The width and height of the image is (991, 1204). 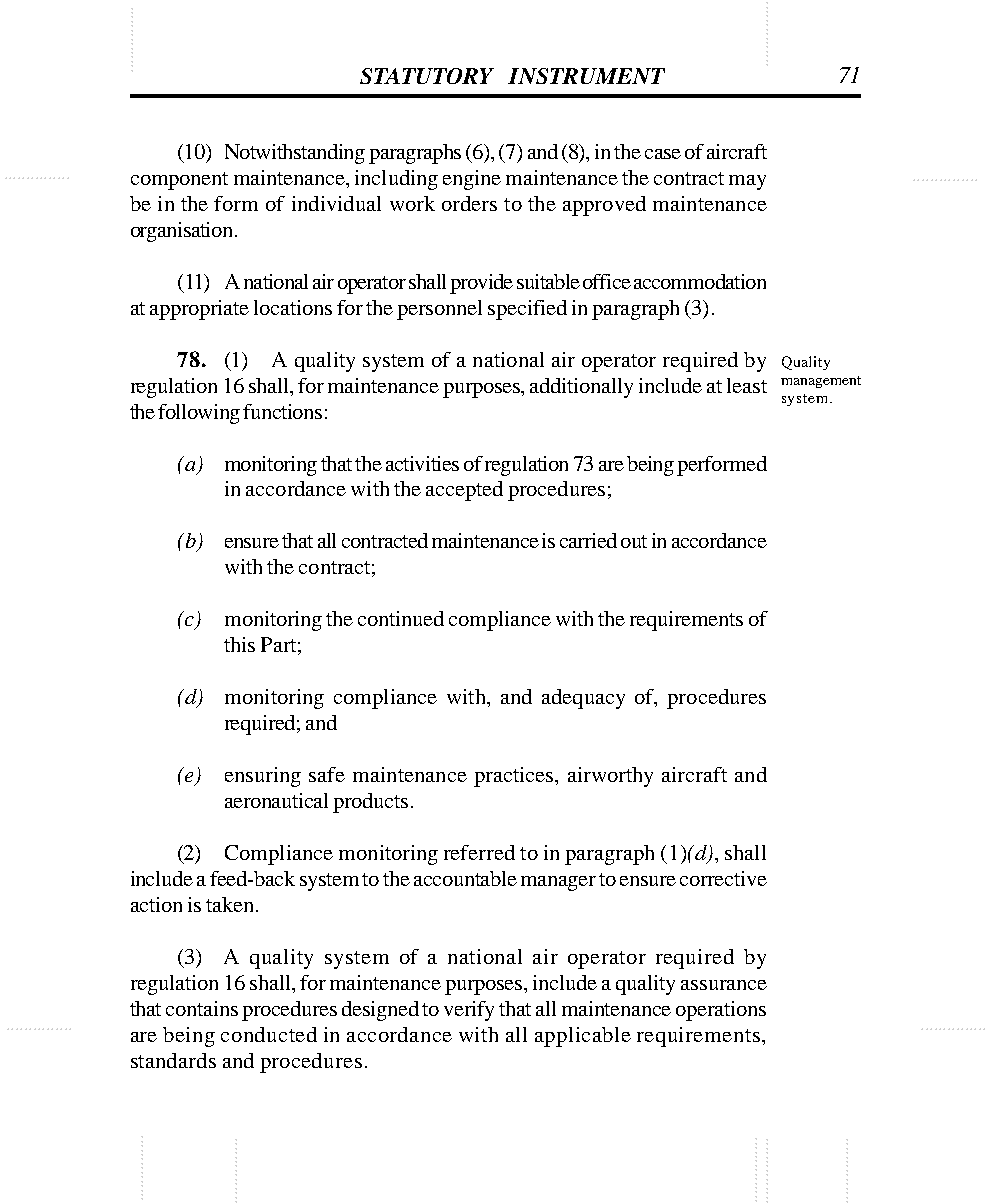 I want to click on component, so click(x=179, y=181).
